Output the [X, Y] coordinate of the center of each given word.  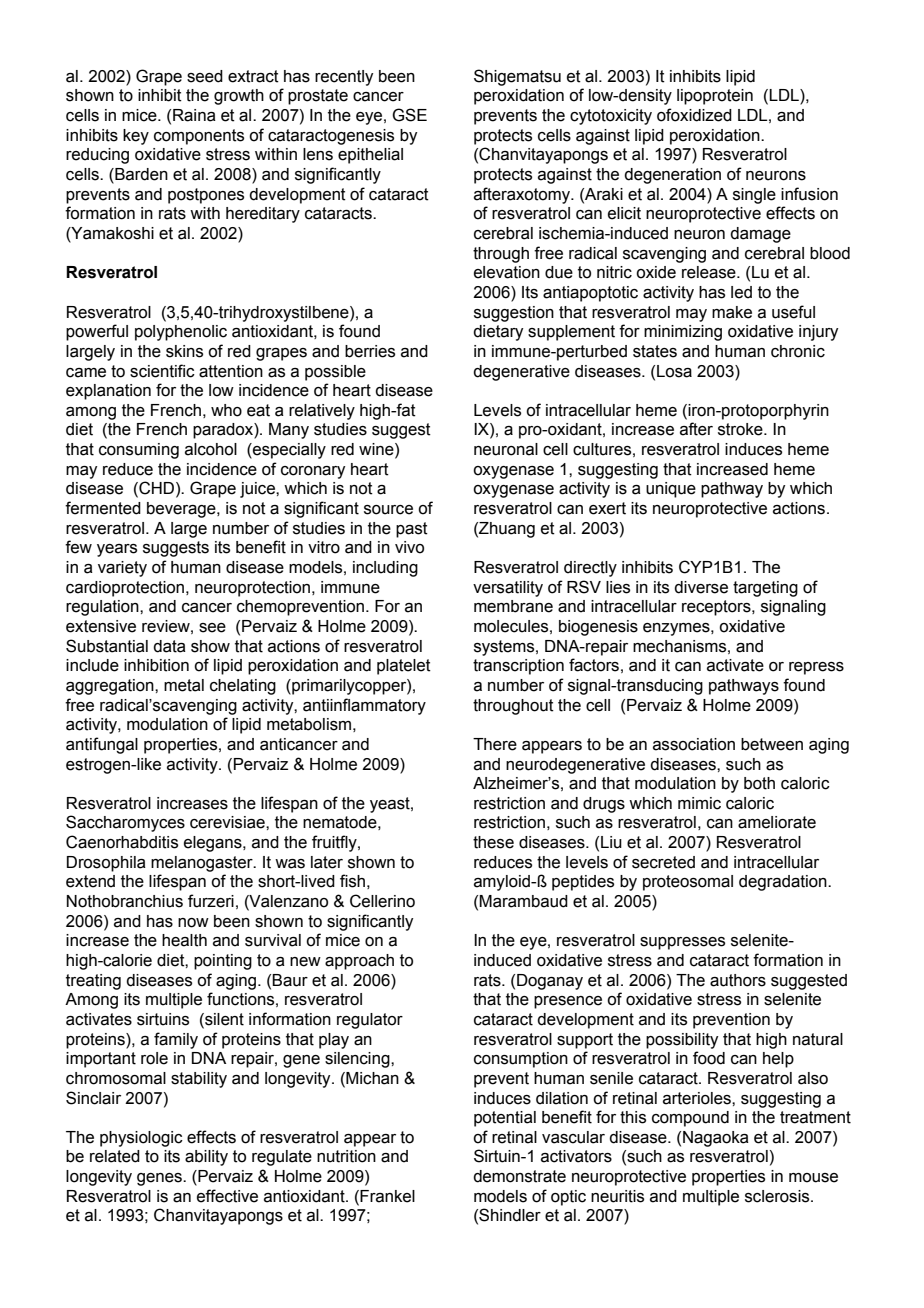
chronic [798, 351]
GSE [409, 115]
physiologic [141, 1139]
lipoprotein [715, 97]
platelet [404, 667]
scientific [162, 371]
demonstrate [519, 1176]
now [193, 923]
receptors [717, 608]
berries [370, 351]
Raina [194, 115]
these [493, 842]
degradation [784, 883]
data [169, 646]
